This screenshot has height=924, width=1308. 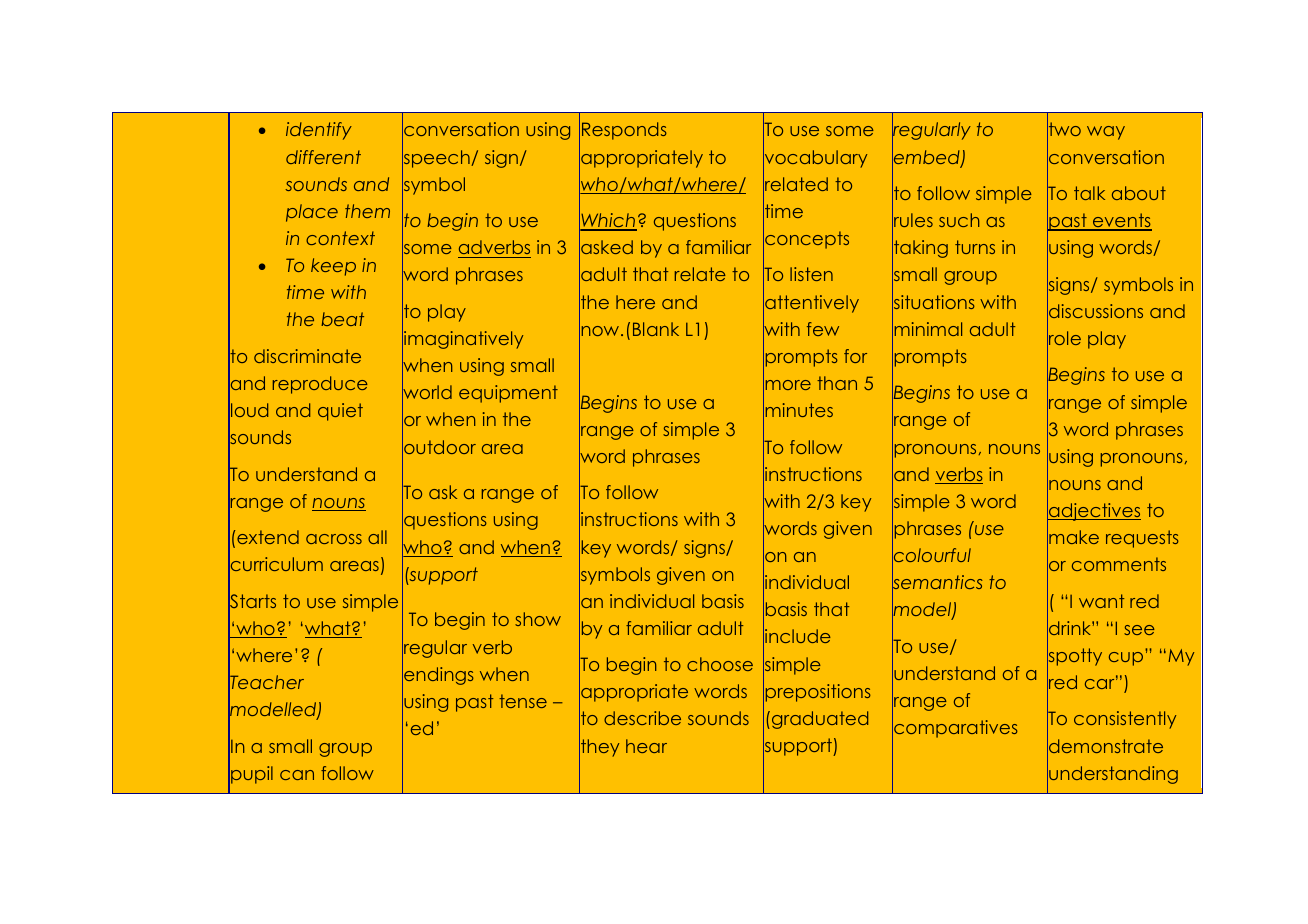 What do you see at coordinates (1074, 657) in the screenshot?
I see `spotty` at bounding box center [1074, 657].
